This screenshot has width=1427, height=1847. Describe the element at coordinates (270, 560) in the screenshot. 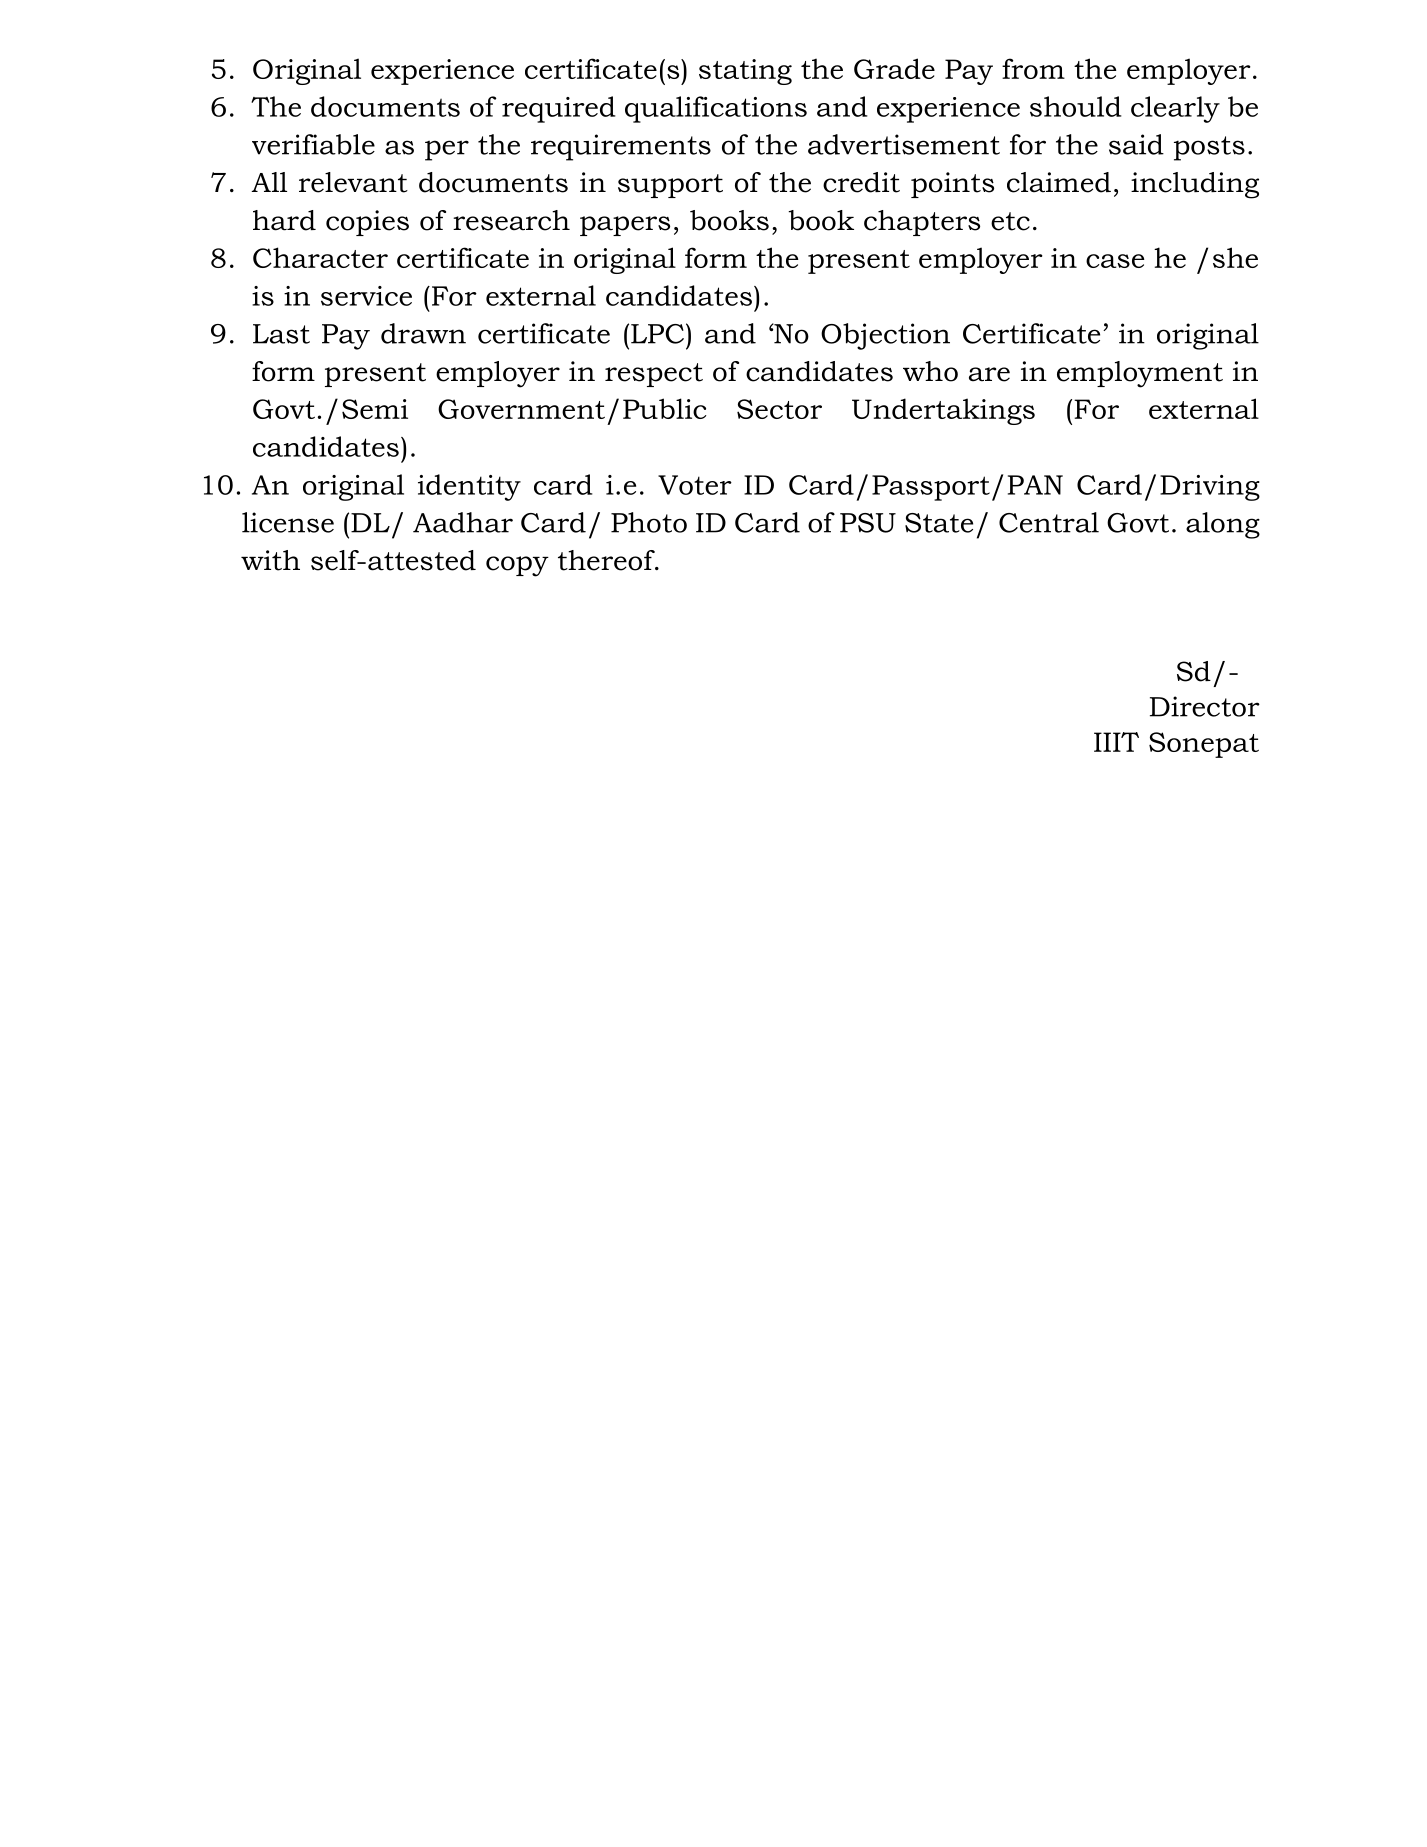

I see `with` at that location.
